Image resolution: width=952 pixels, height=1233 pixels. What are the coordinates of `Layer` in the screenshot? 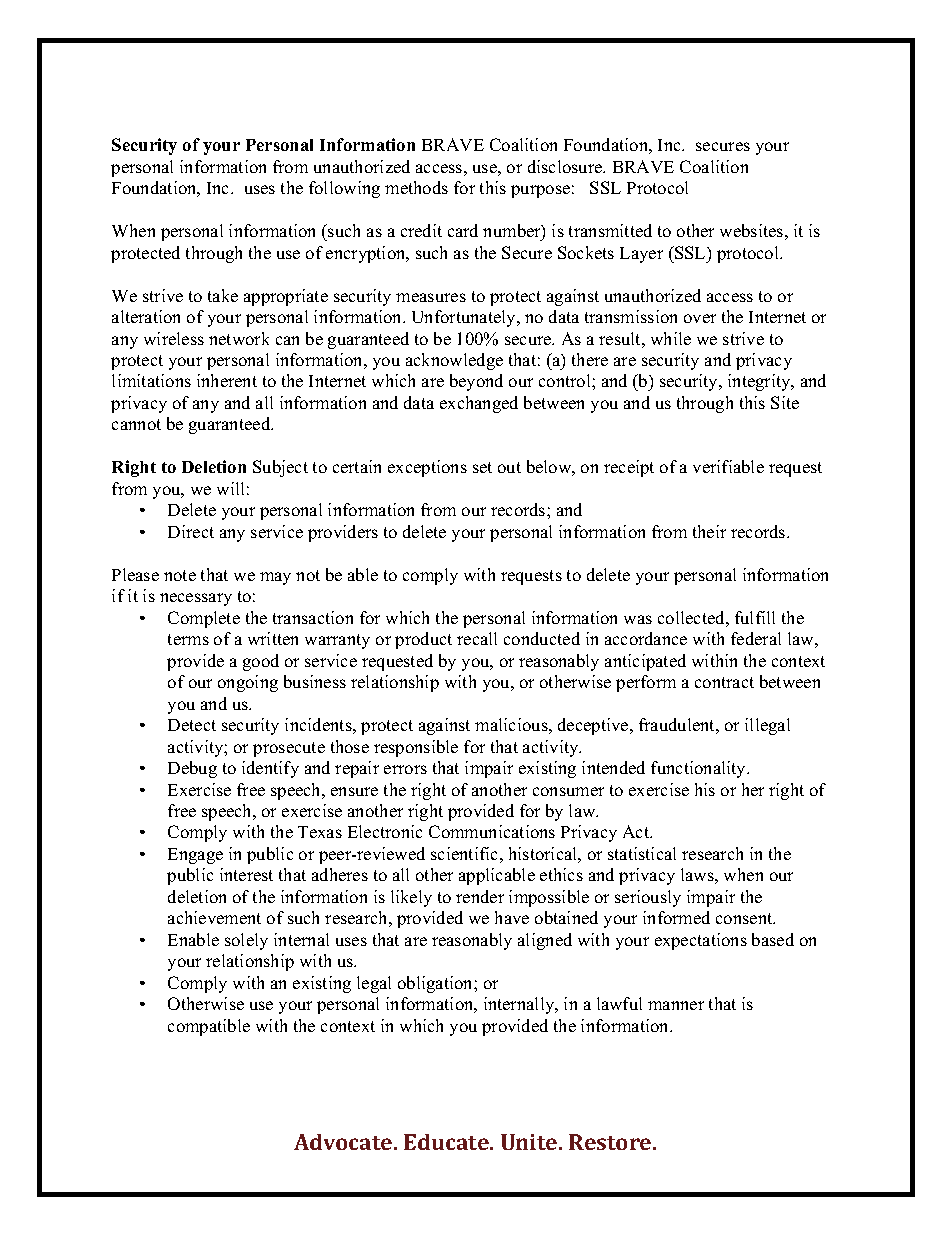 It's located at (641, 255).
